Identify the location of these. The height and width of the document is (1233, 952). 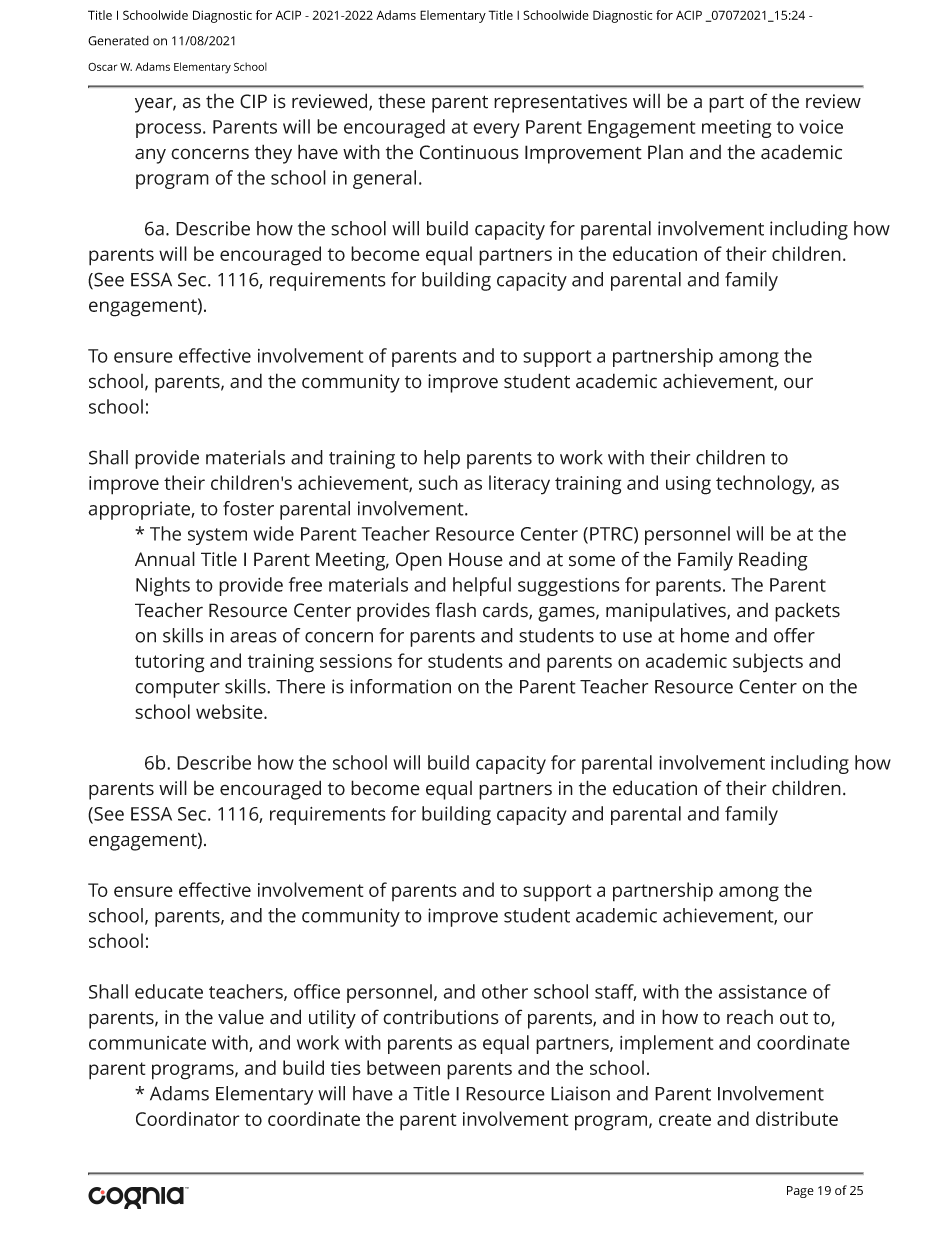
(401, 101).
